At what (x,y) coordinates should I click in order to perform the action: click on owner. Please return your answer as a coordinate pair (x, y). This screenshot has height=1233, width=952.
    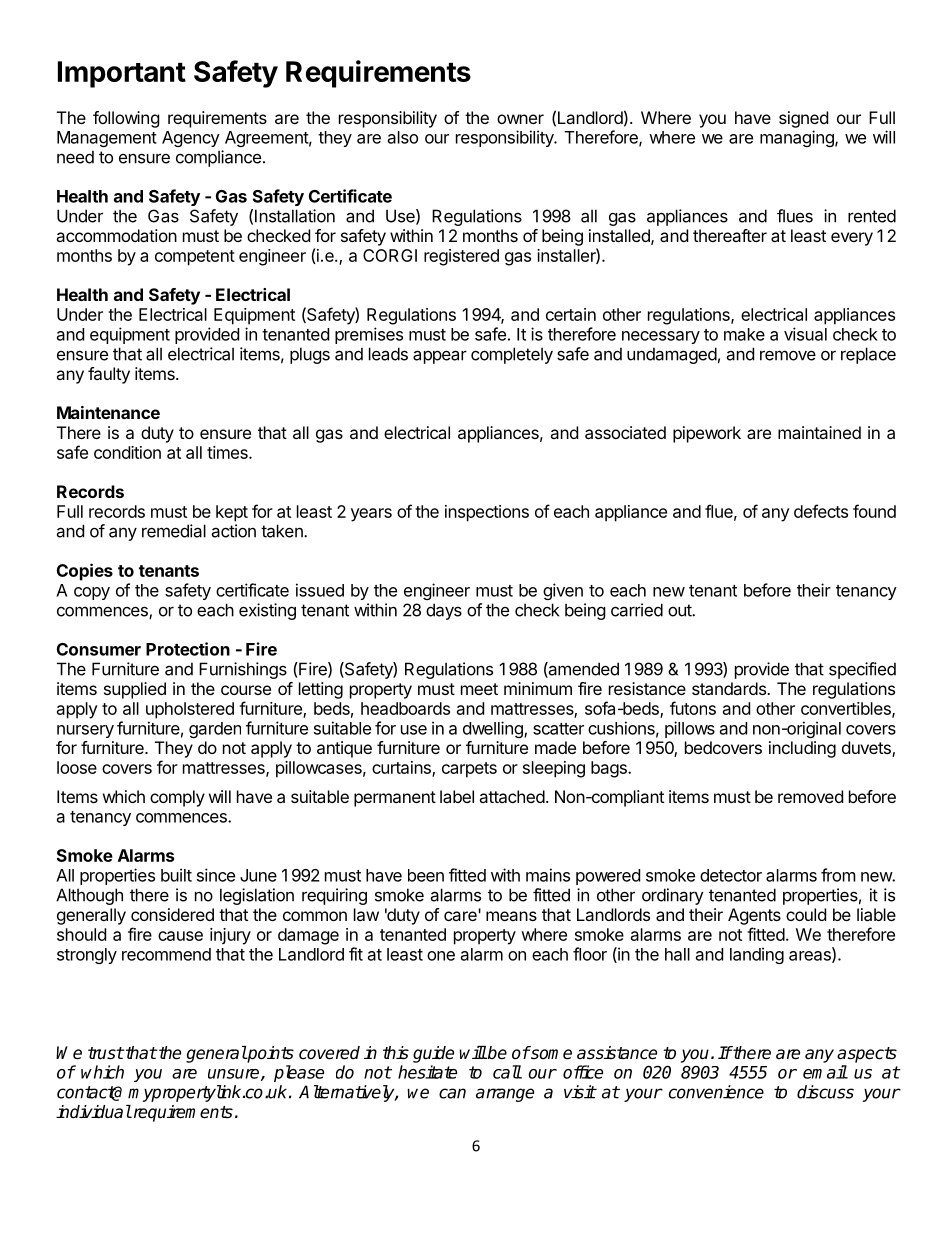
    Looking at the image, I should click on (520, 119).
